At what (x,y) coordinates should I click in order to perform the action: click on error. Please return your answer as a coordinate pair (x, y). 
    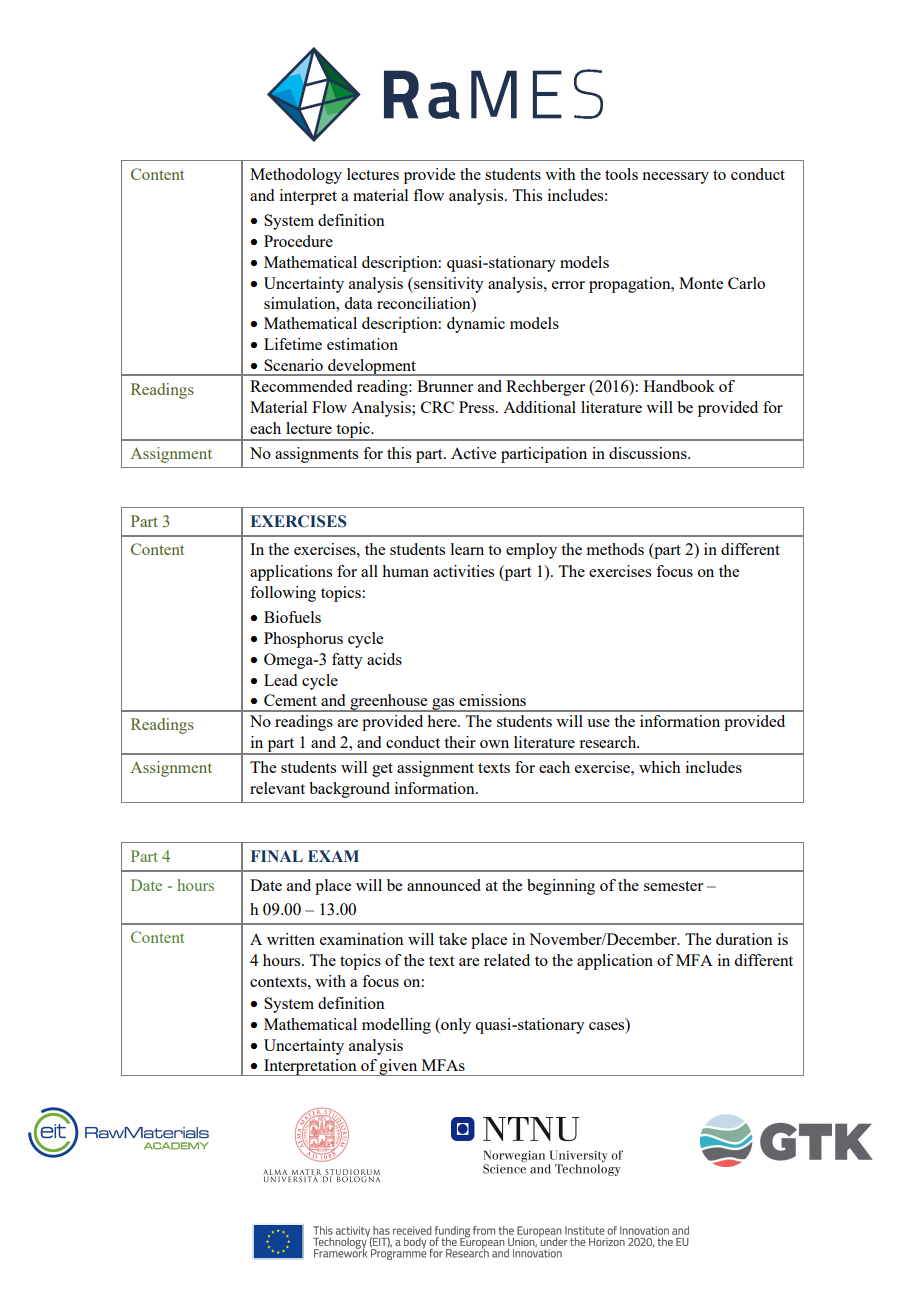
    Looking at the image, I should click on (568, 285).
